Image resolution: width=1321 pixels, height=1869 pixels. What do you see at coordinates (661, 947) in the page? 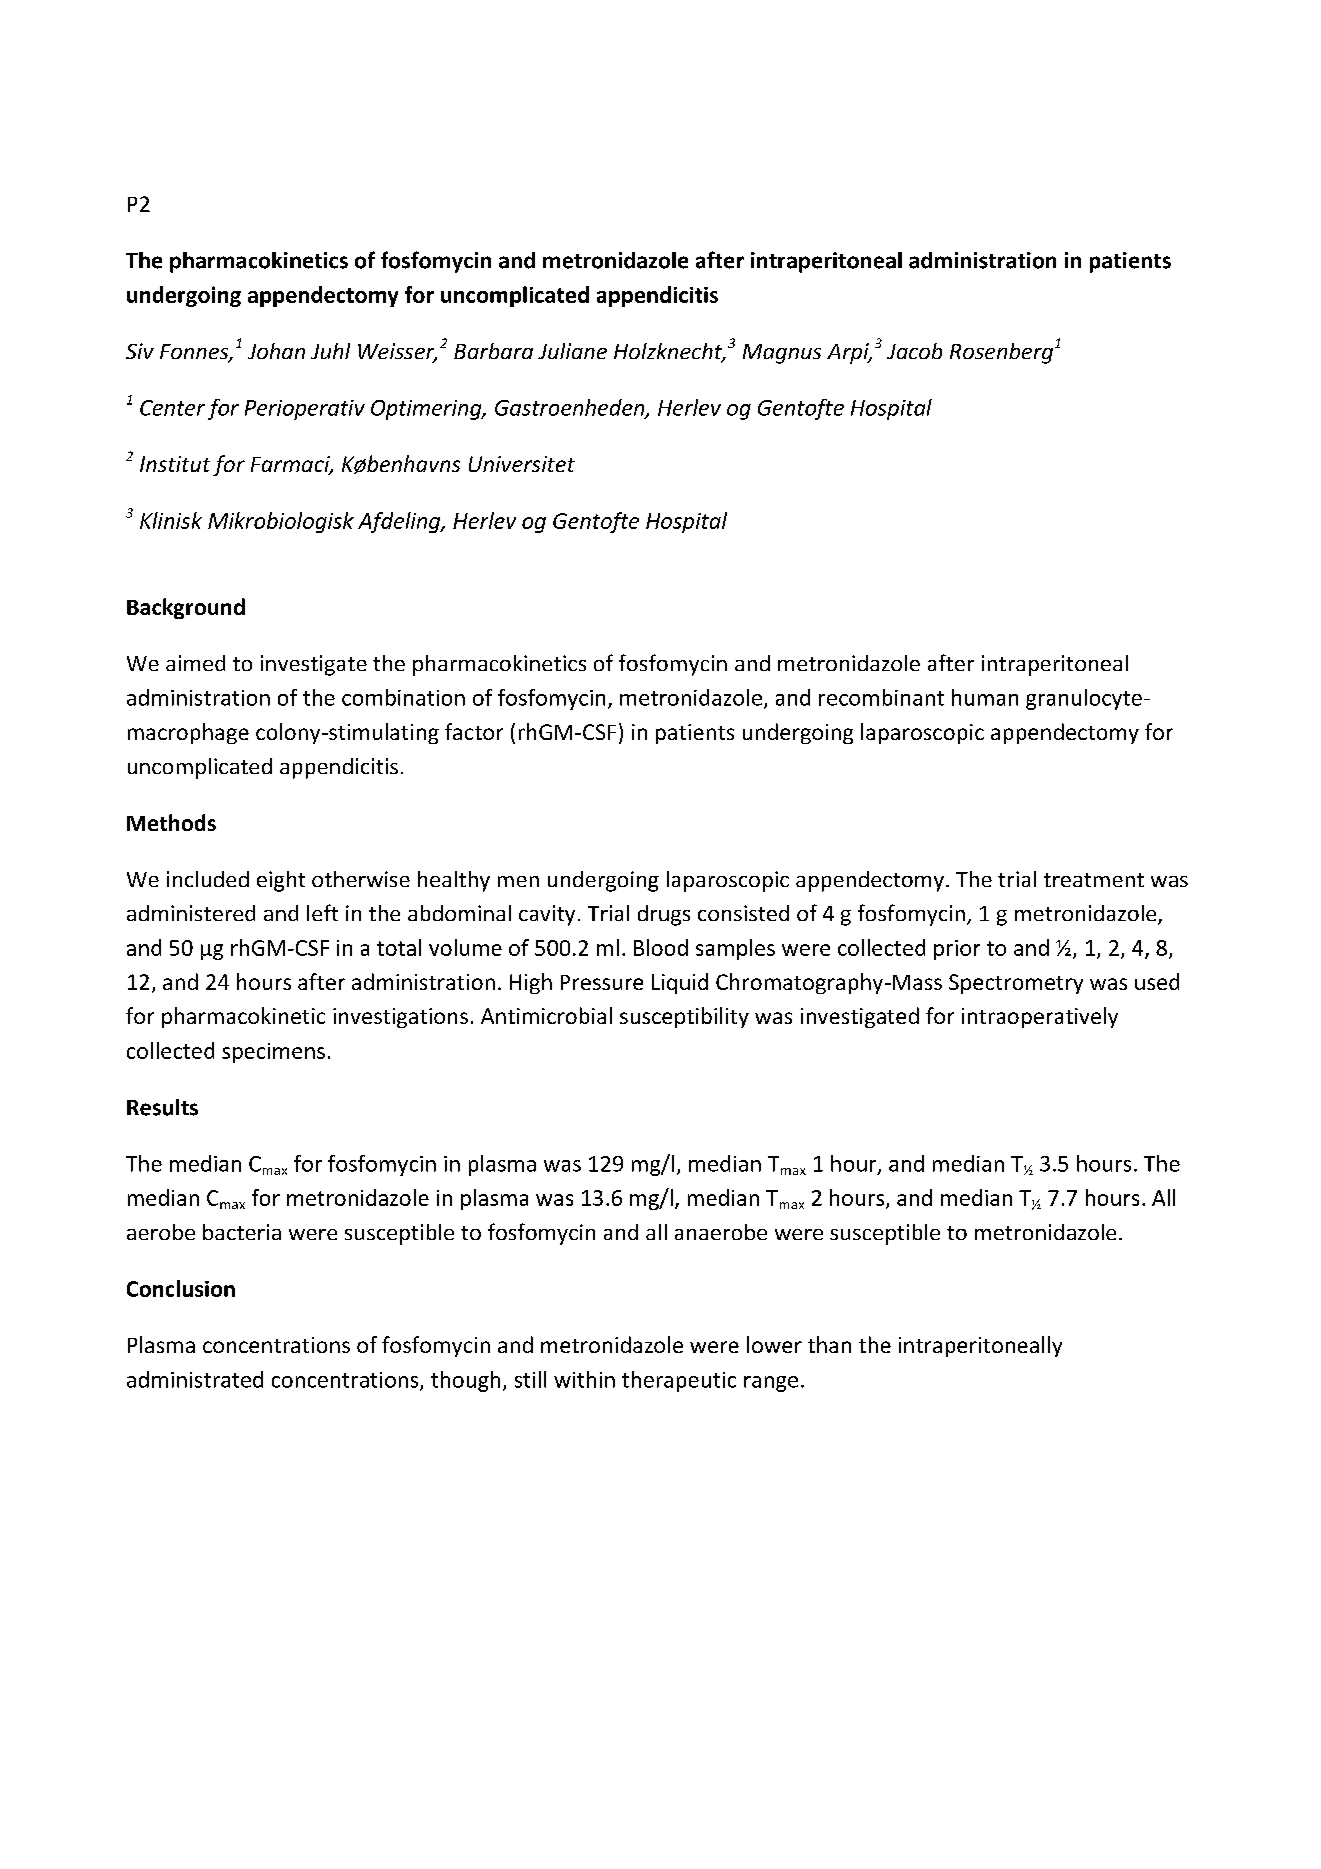
I see `Blood` at bounding box center [661, 947].
